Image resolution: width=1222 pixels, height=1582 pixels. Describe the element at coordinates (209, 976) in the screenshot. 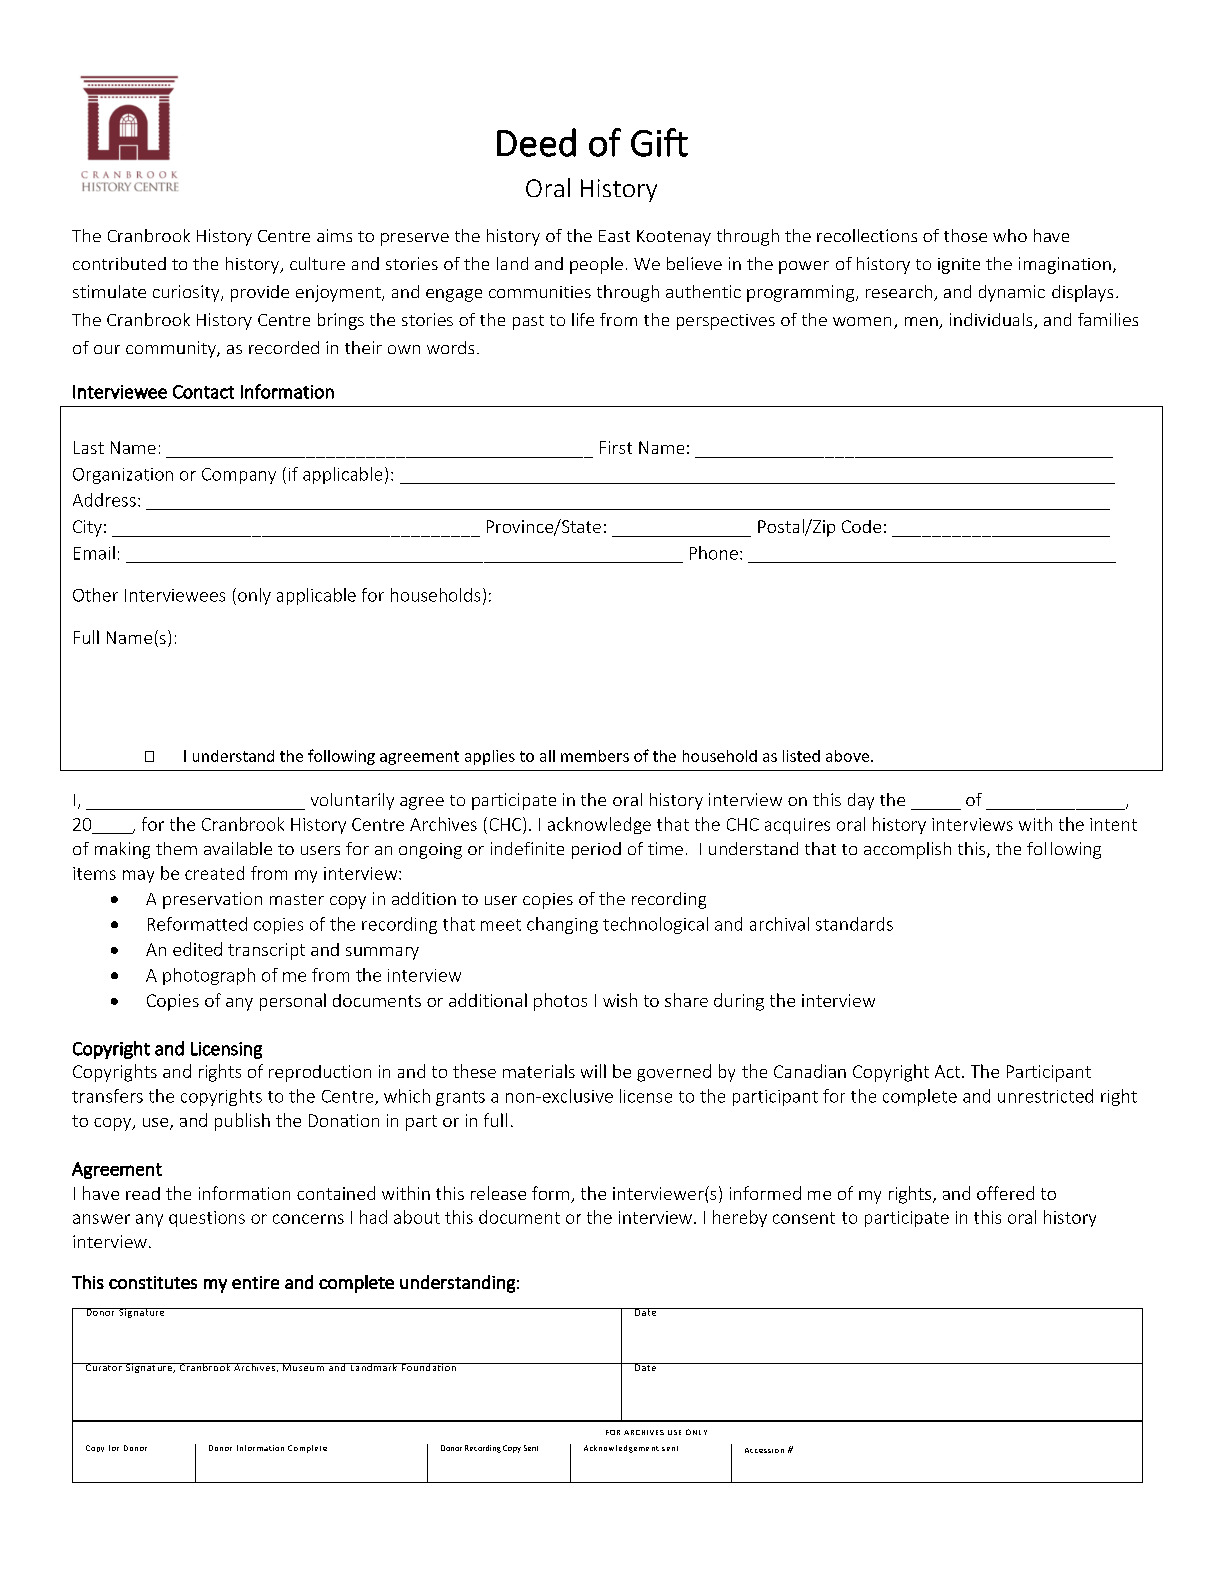

I see `photograph` at that location.
